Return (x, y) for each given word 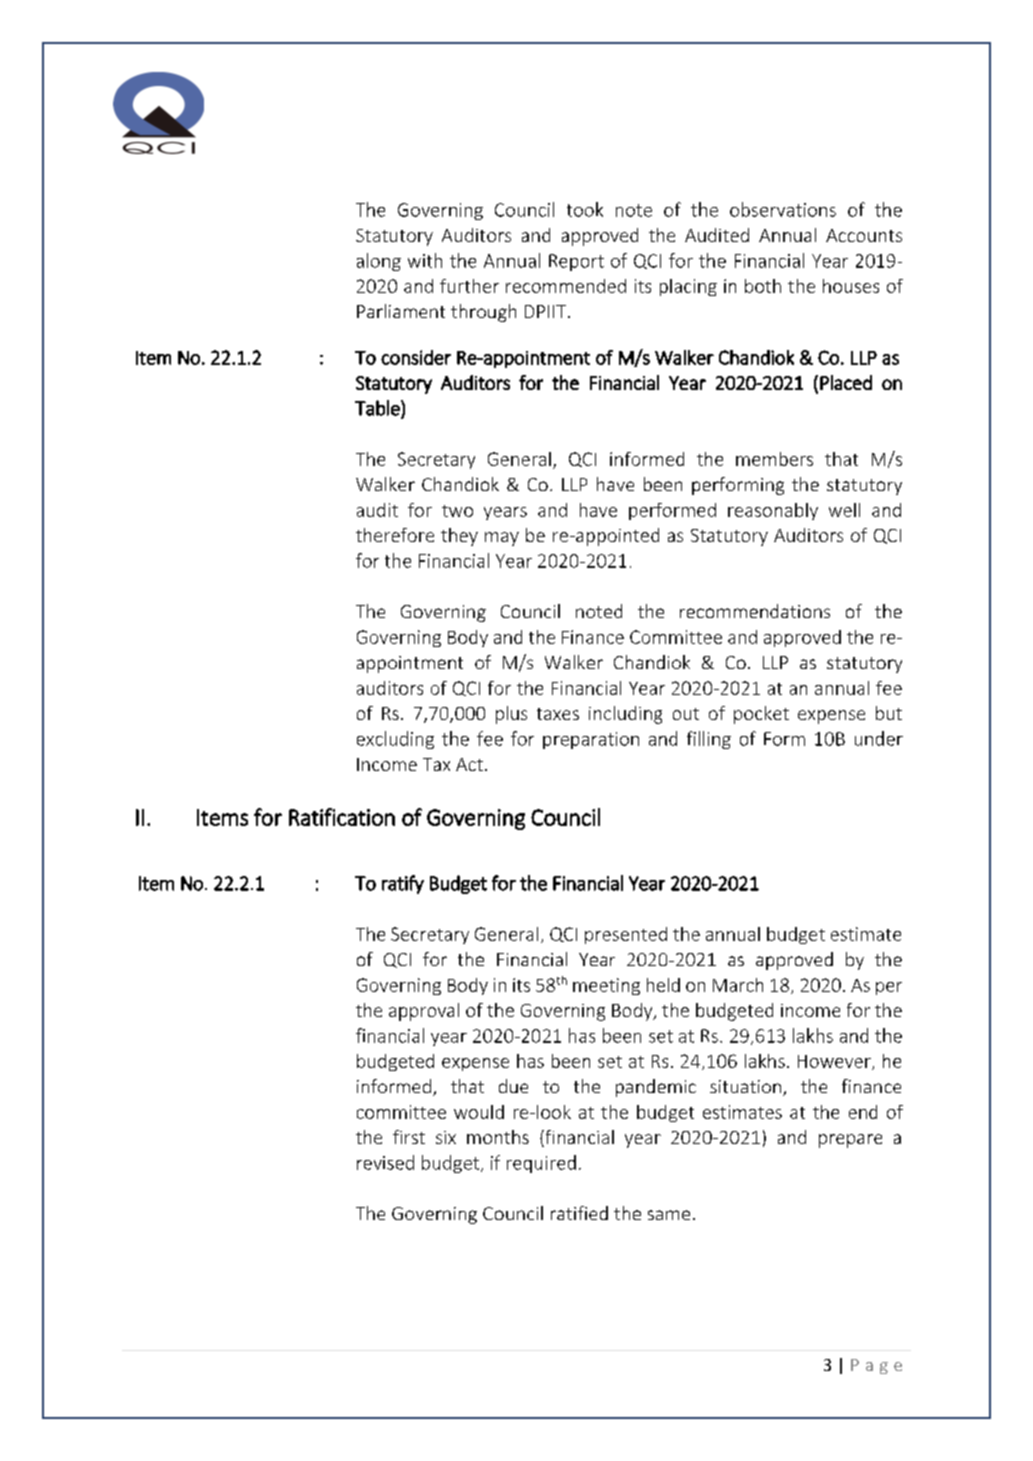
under (879, 738)
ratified (579, 1213)
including (625, 715)
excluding (395, 740)
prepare (850, 1141)
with (425, 260)
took (585, 209)
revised (385, 1162)
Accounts (864, 235)
